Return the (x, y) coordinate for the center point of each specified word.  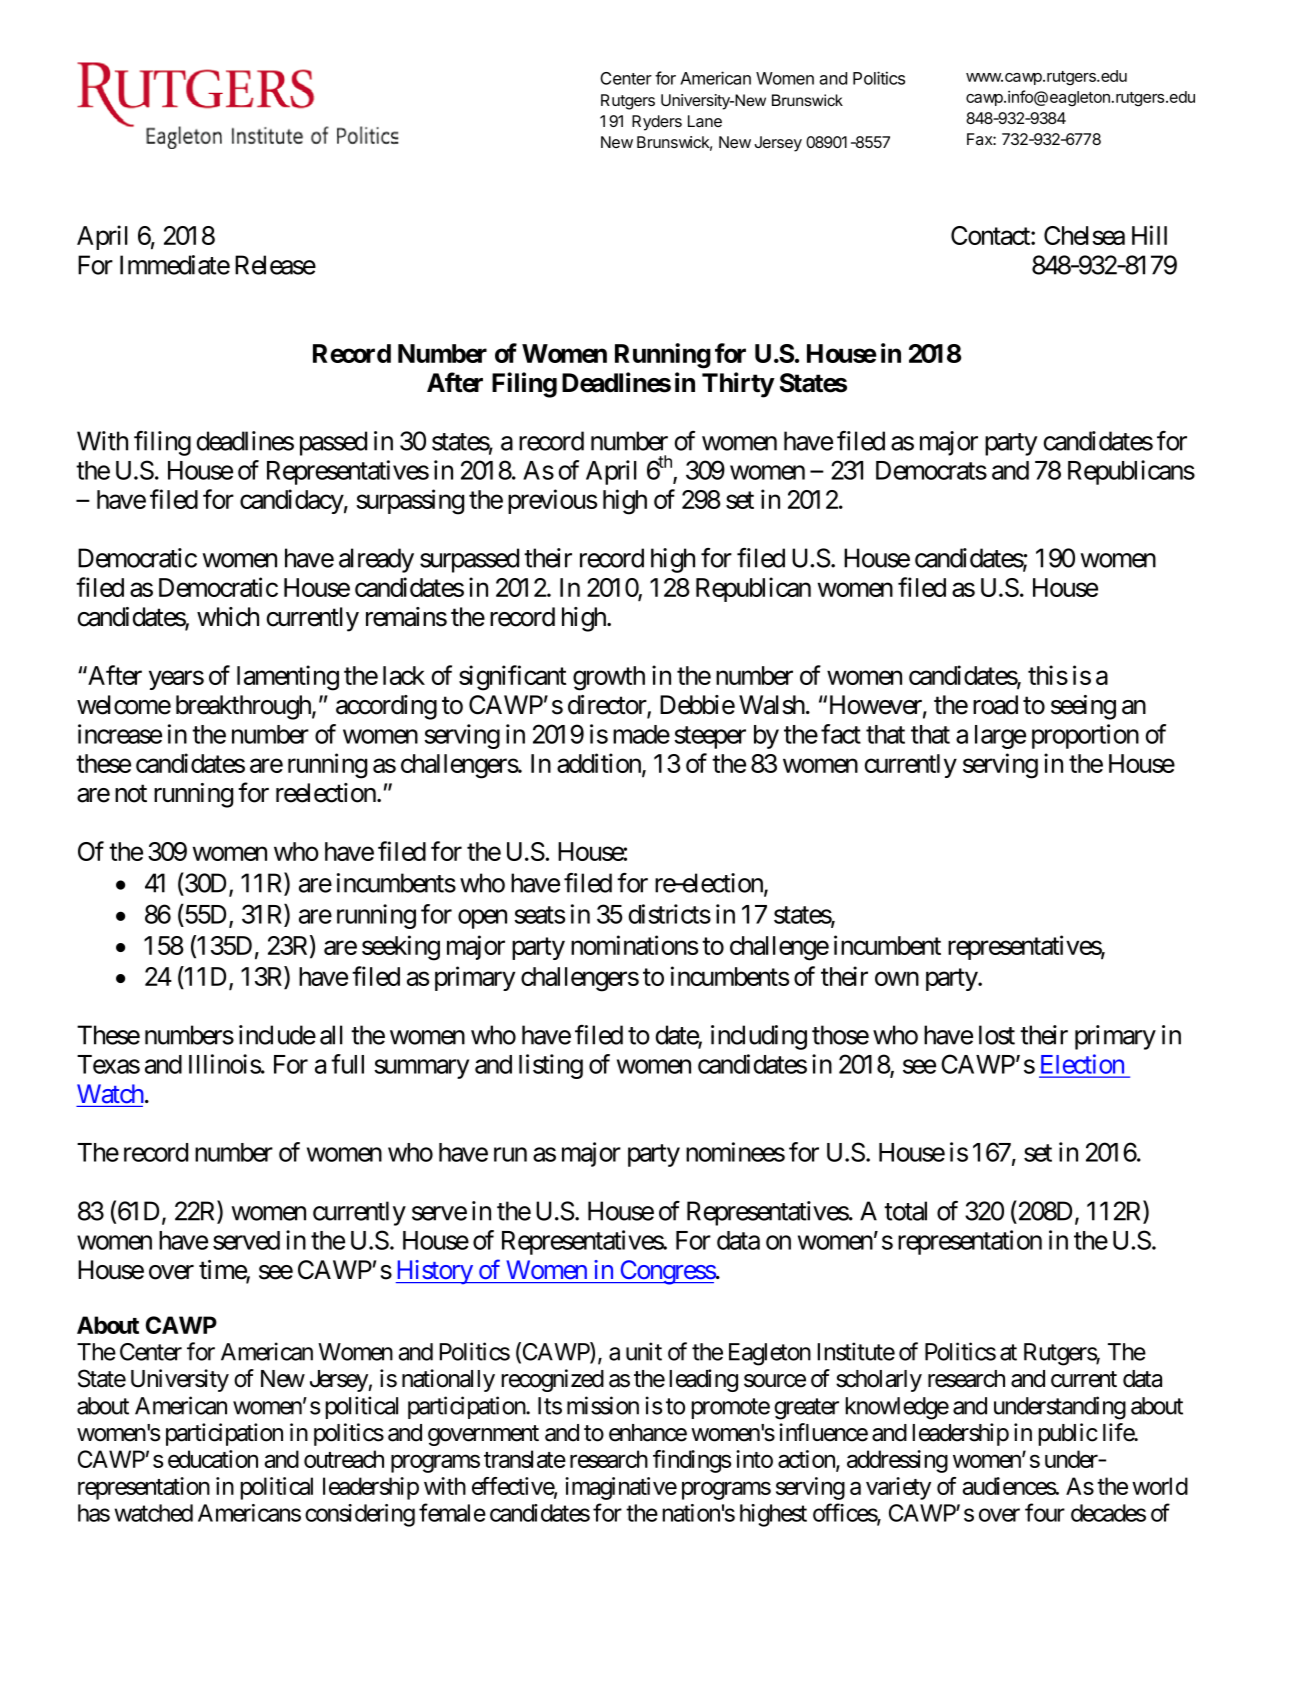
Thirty (738, 385)
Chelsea (1084, 235)
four (1045, 1512)
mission (603, 1405)
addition (600, 764)
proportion (1085, 736)
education (213, 1459)
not (131, 794)
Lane (705, 121)
